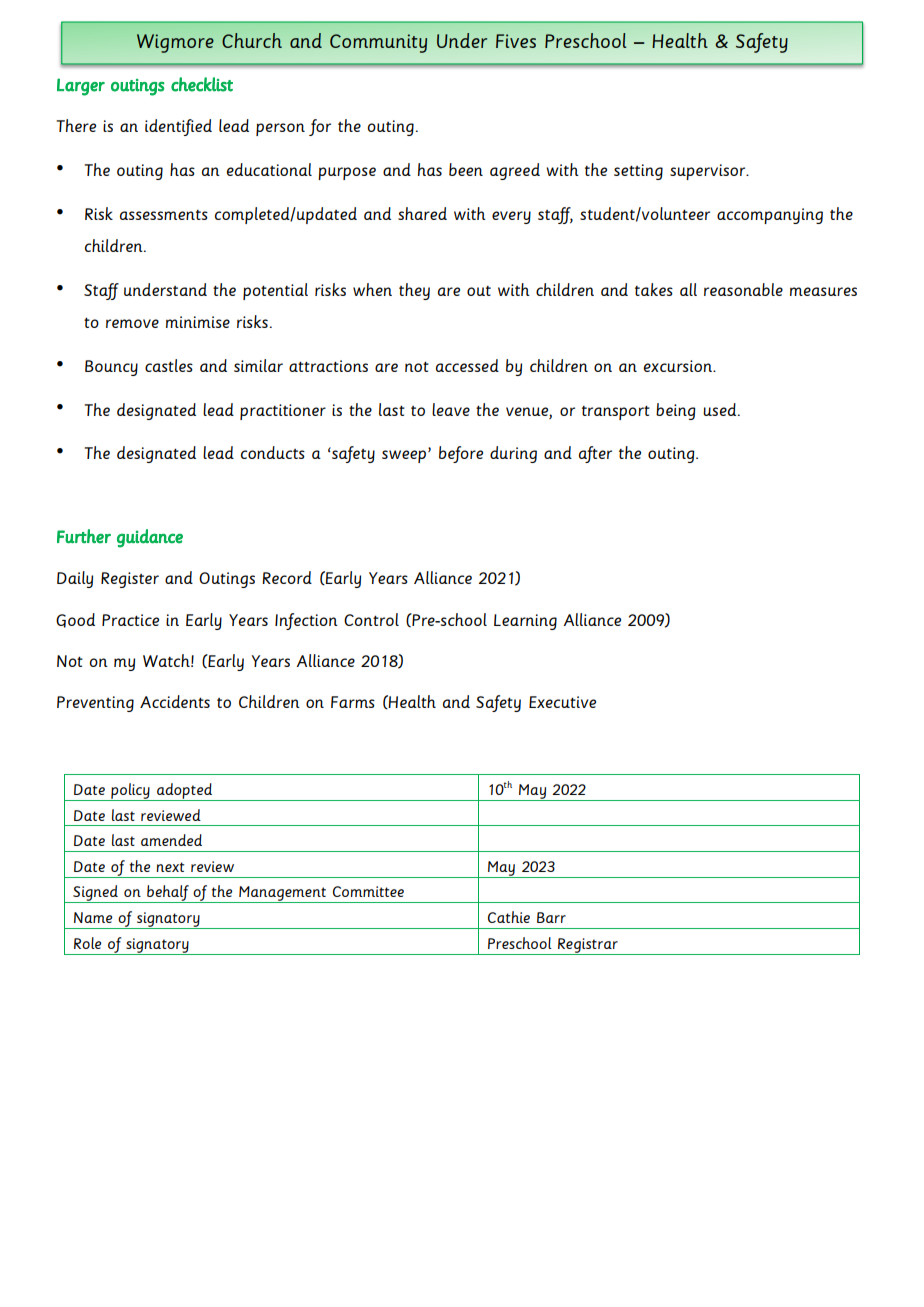  Describe the element at coordinates (525, 622) in the screenshot. I see `Learning` at that location.
